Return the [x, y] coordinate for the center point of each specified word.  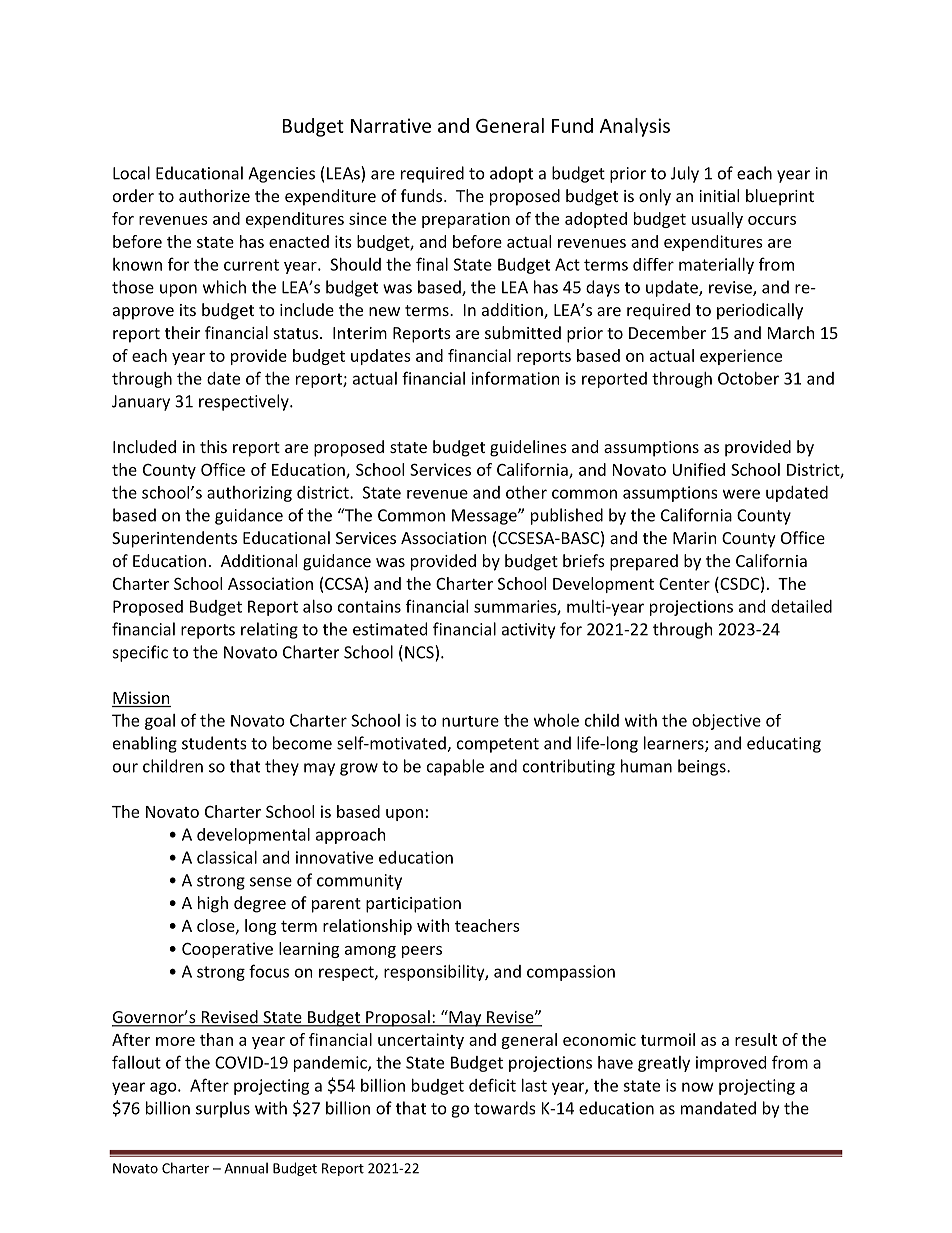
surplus [223, 1109]
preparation [466, 220]
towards [505, 1108]
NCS [420, 652]
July [685, 174]
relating [269, 630]
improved [731, 1064]
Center [684, 584]
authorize [214, 195]
